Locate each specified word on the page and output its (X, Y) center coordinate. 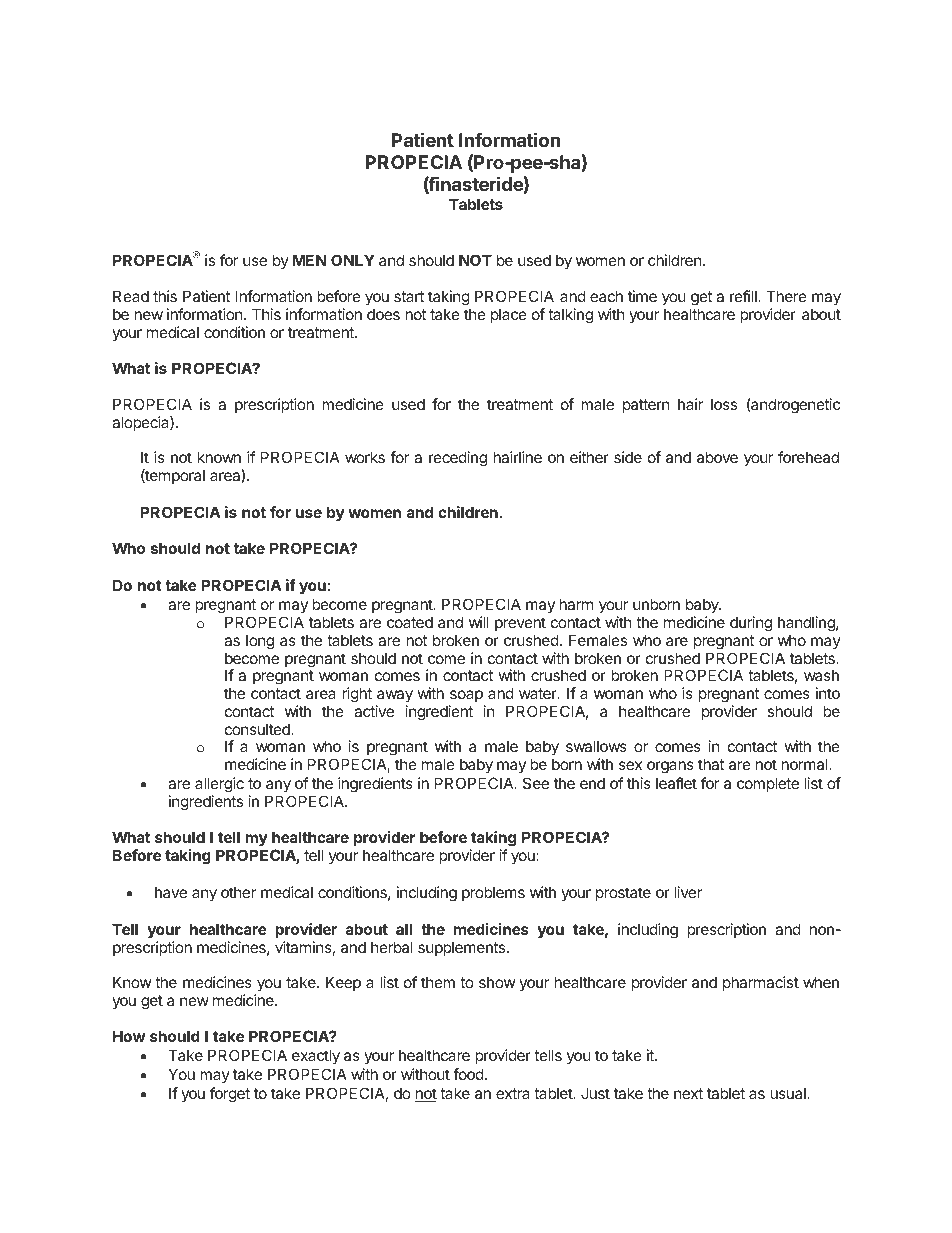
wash (821, 675)
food (468, 1074)
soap (466, 696)
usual (789, 1093)
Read (131, 296)
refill (744, 296)
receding (458, 459)
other (238, 892)
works (365, 457)
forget (230, 1095)
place (509, 315)
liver (688, 892)
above (717, 457)
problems (493, 893)
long (260, 642)
